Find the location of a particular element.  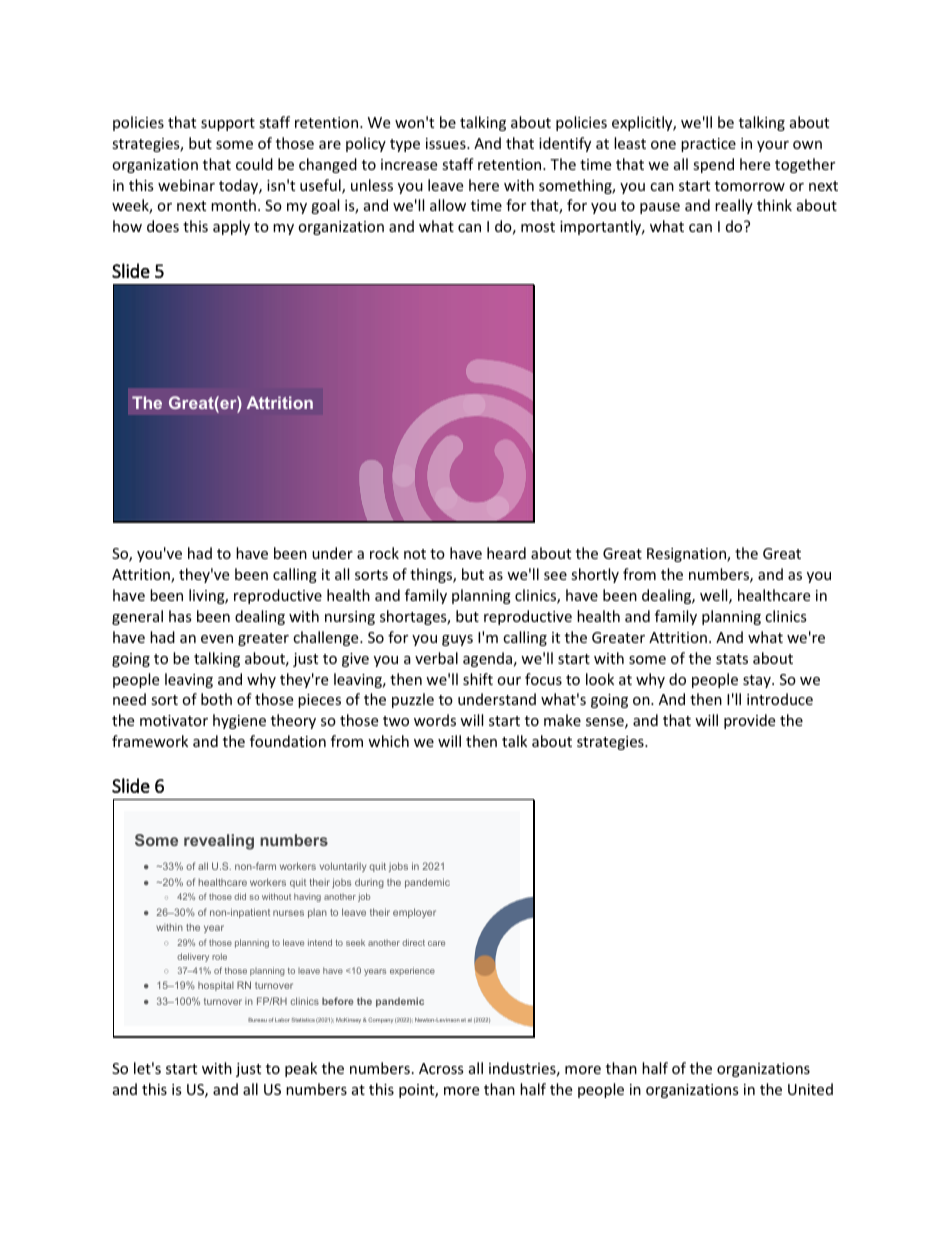

most is located at coordinates (538, 227).
